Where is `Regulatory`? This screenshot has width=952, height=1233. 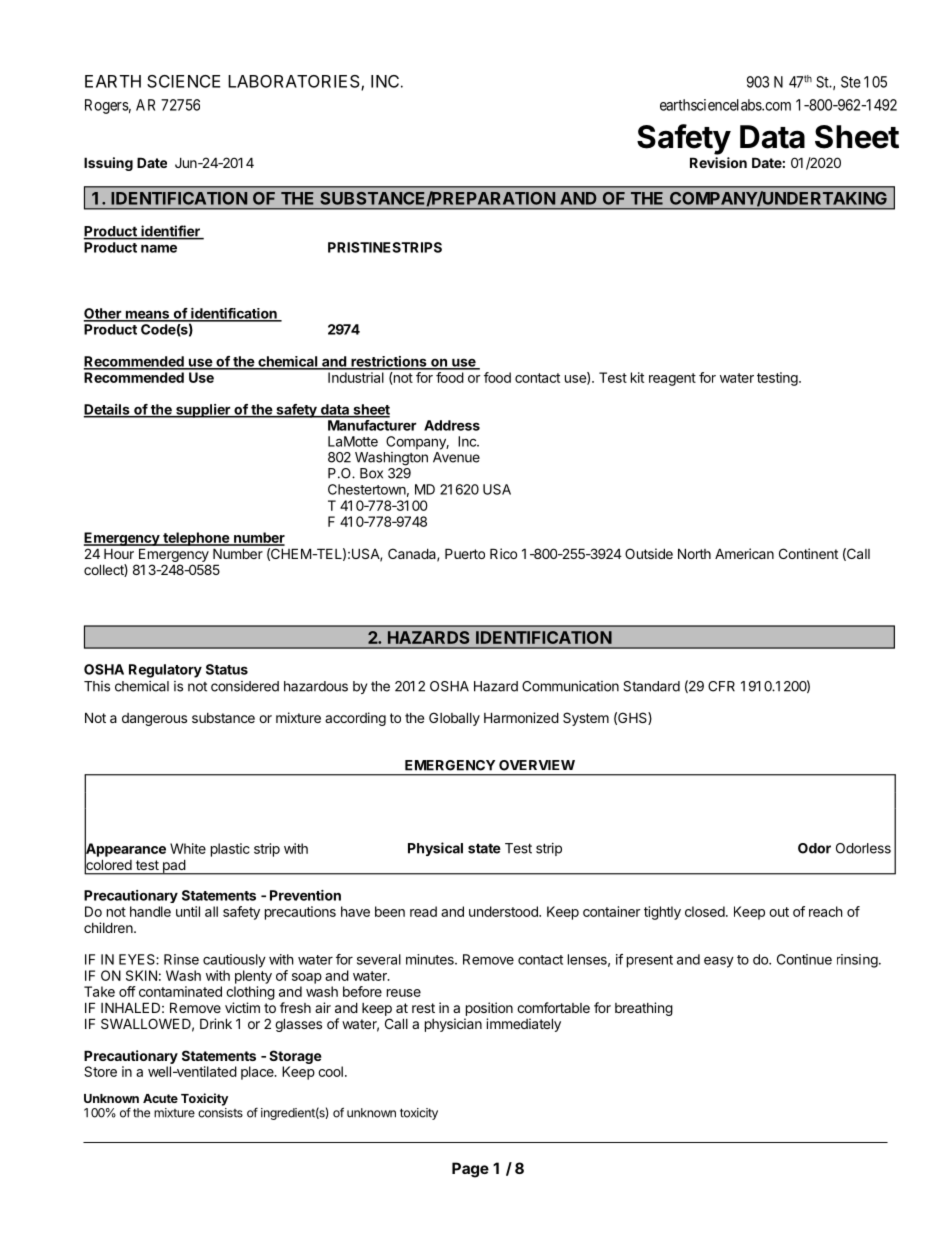
Regulatory is located at coordinates (165, 671).
